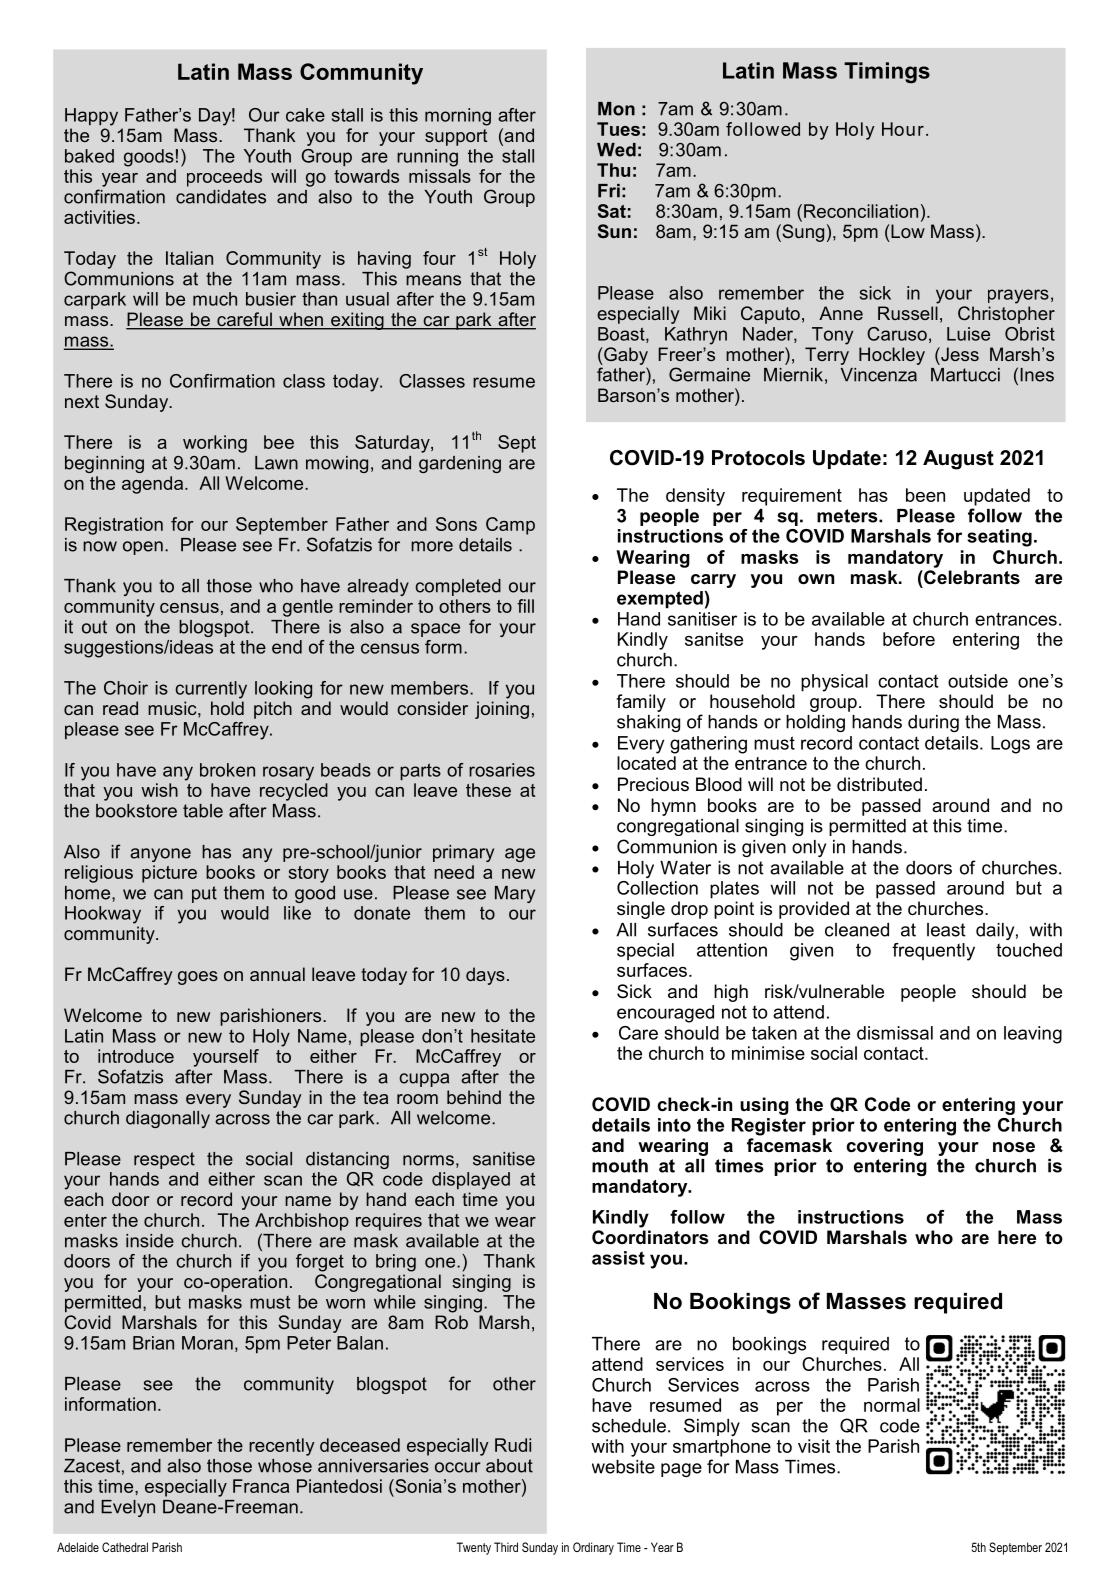 The image size is (1119, 1583). Describe the element at coordinates (814, 1446) in the image. I see `visit` at that location.
